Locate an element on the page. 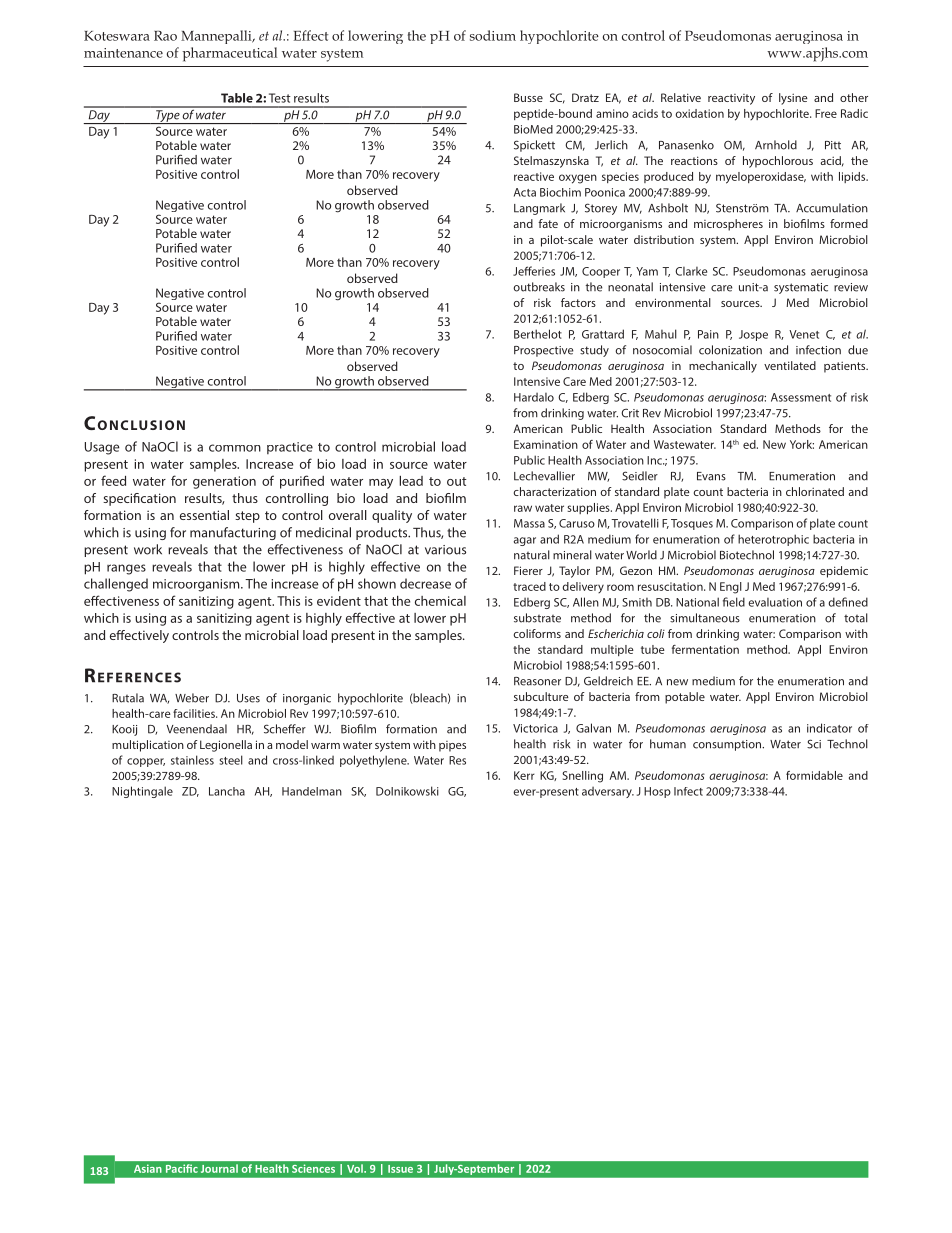 This page has height=1233, width=952. ranges is located at coordinates (126, 569).
